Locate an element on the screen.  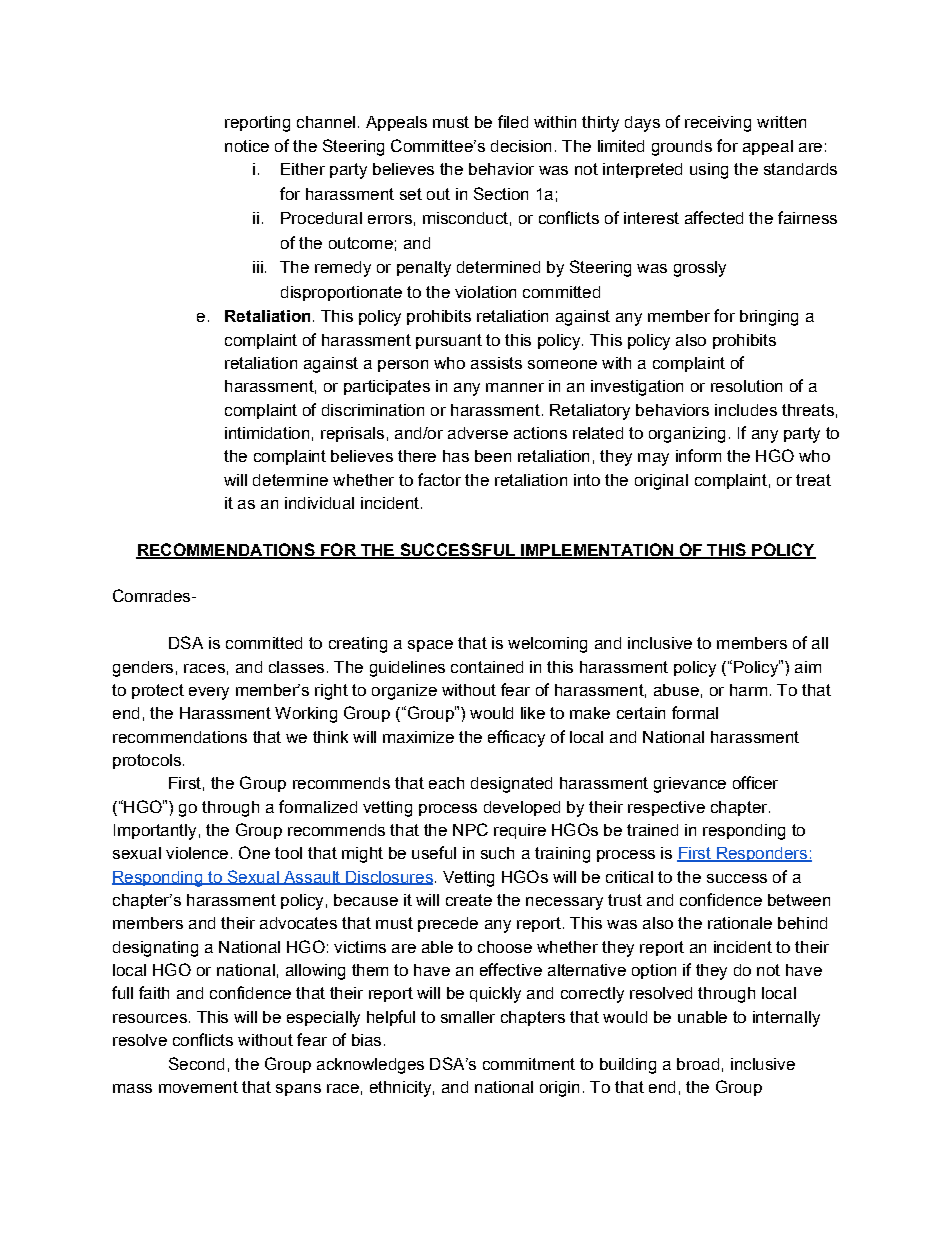
Second is located at coordinates (196, 1063).
